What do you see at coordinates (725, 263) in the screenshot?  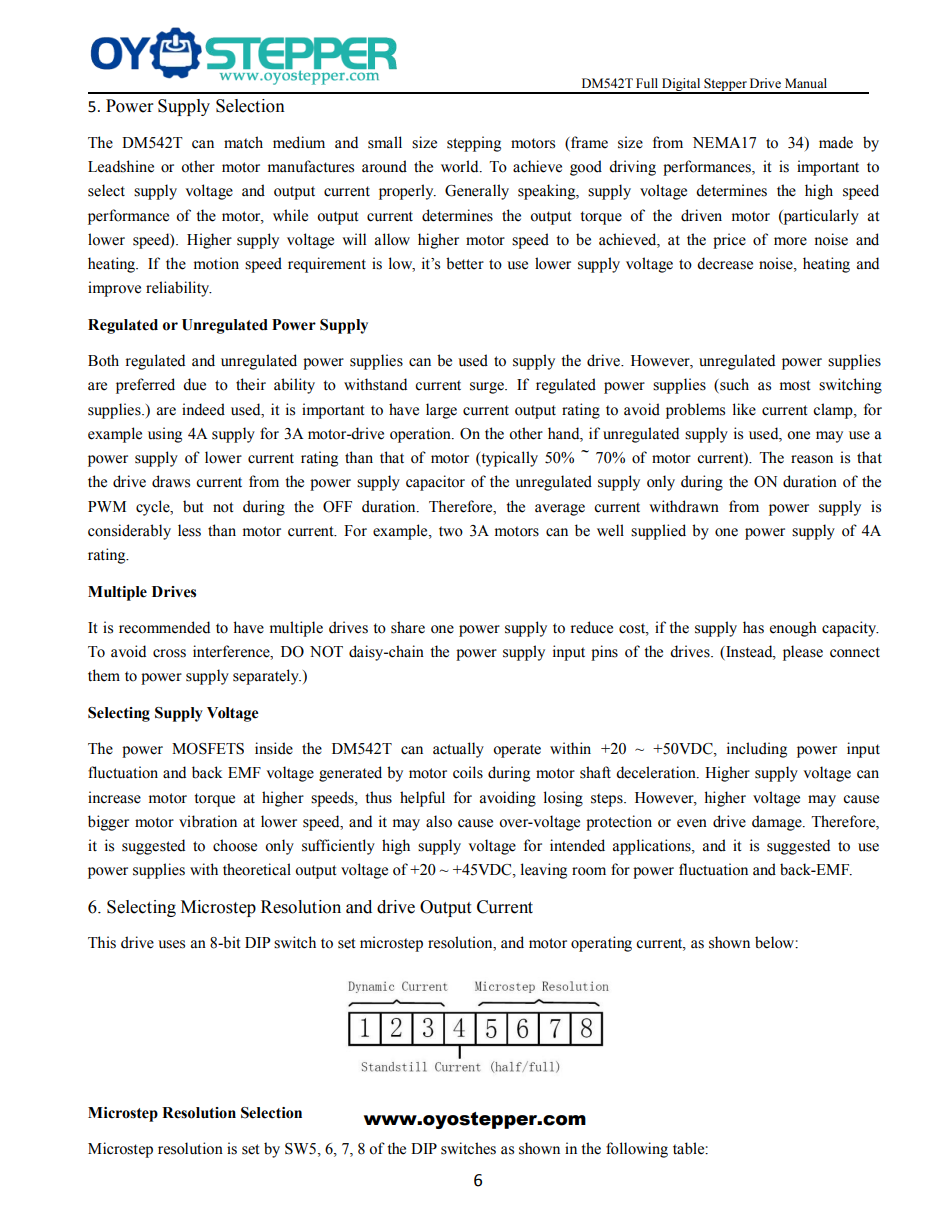 I see `decrease` at bounding box center [725, 263].
